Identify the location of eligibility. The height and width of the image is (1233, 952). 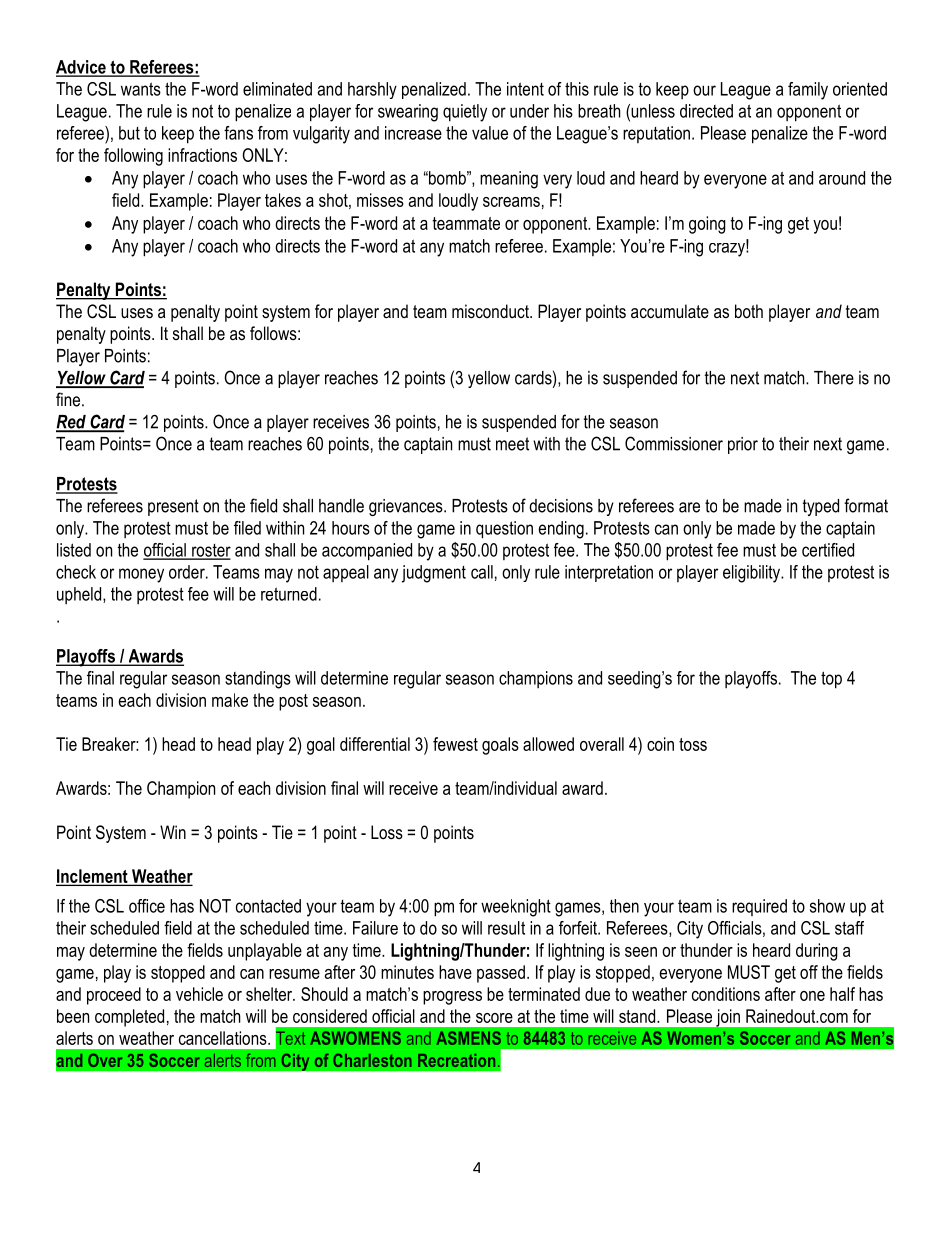
(753, 574).
